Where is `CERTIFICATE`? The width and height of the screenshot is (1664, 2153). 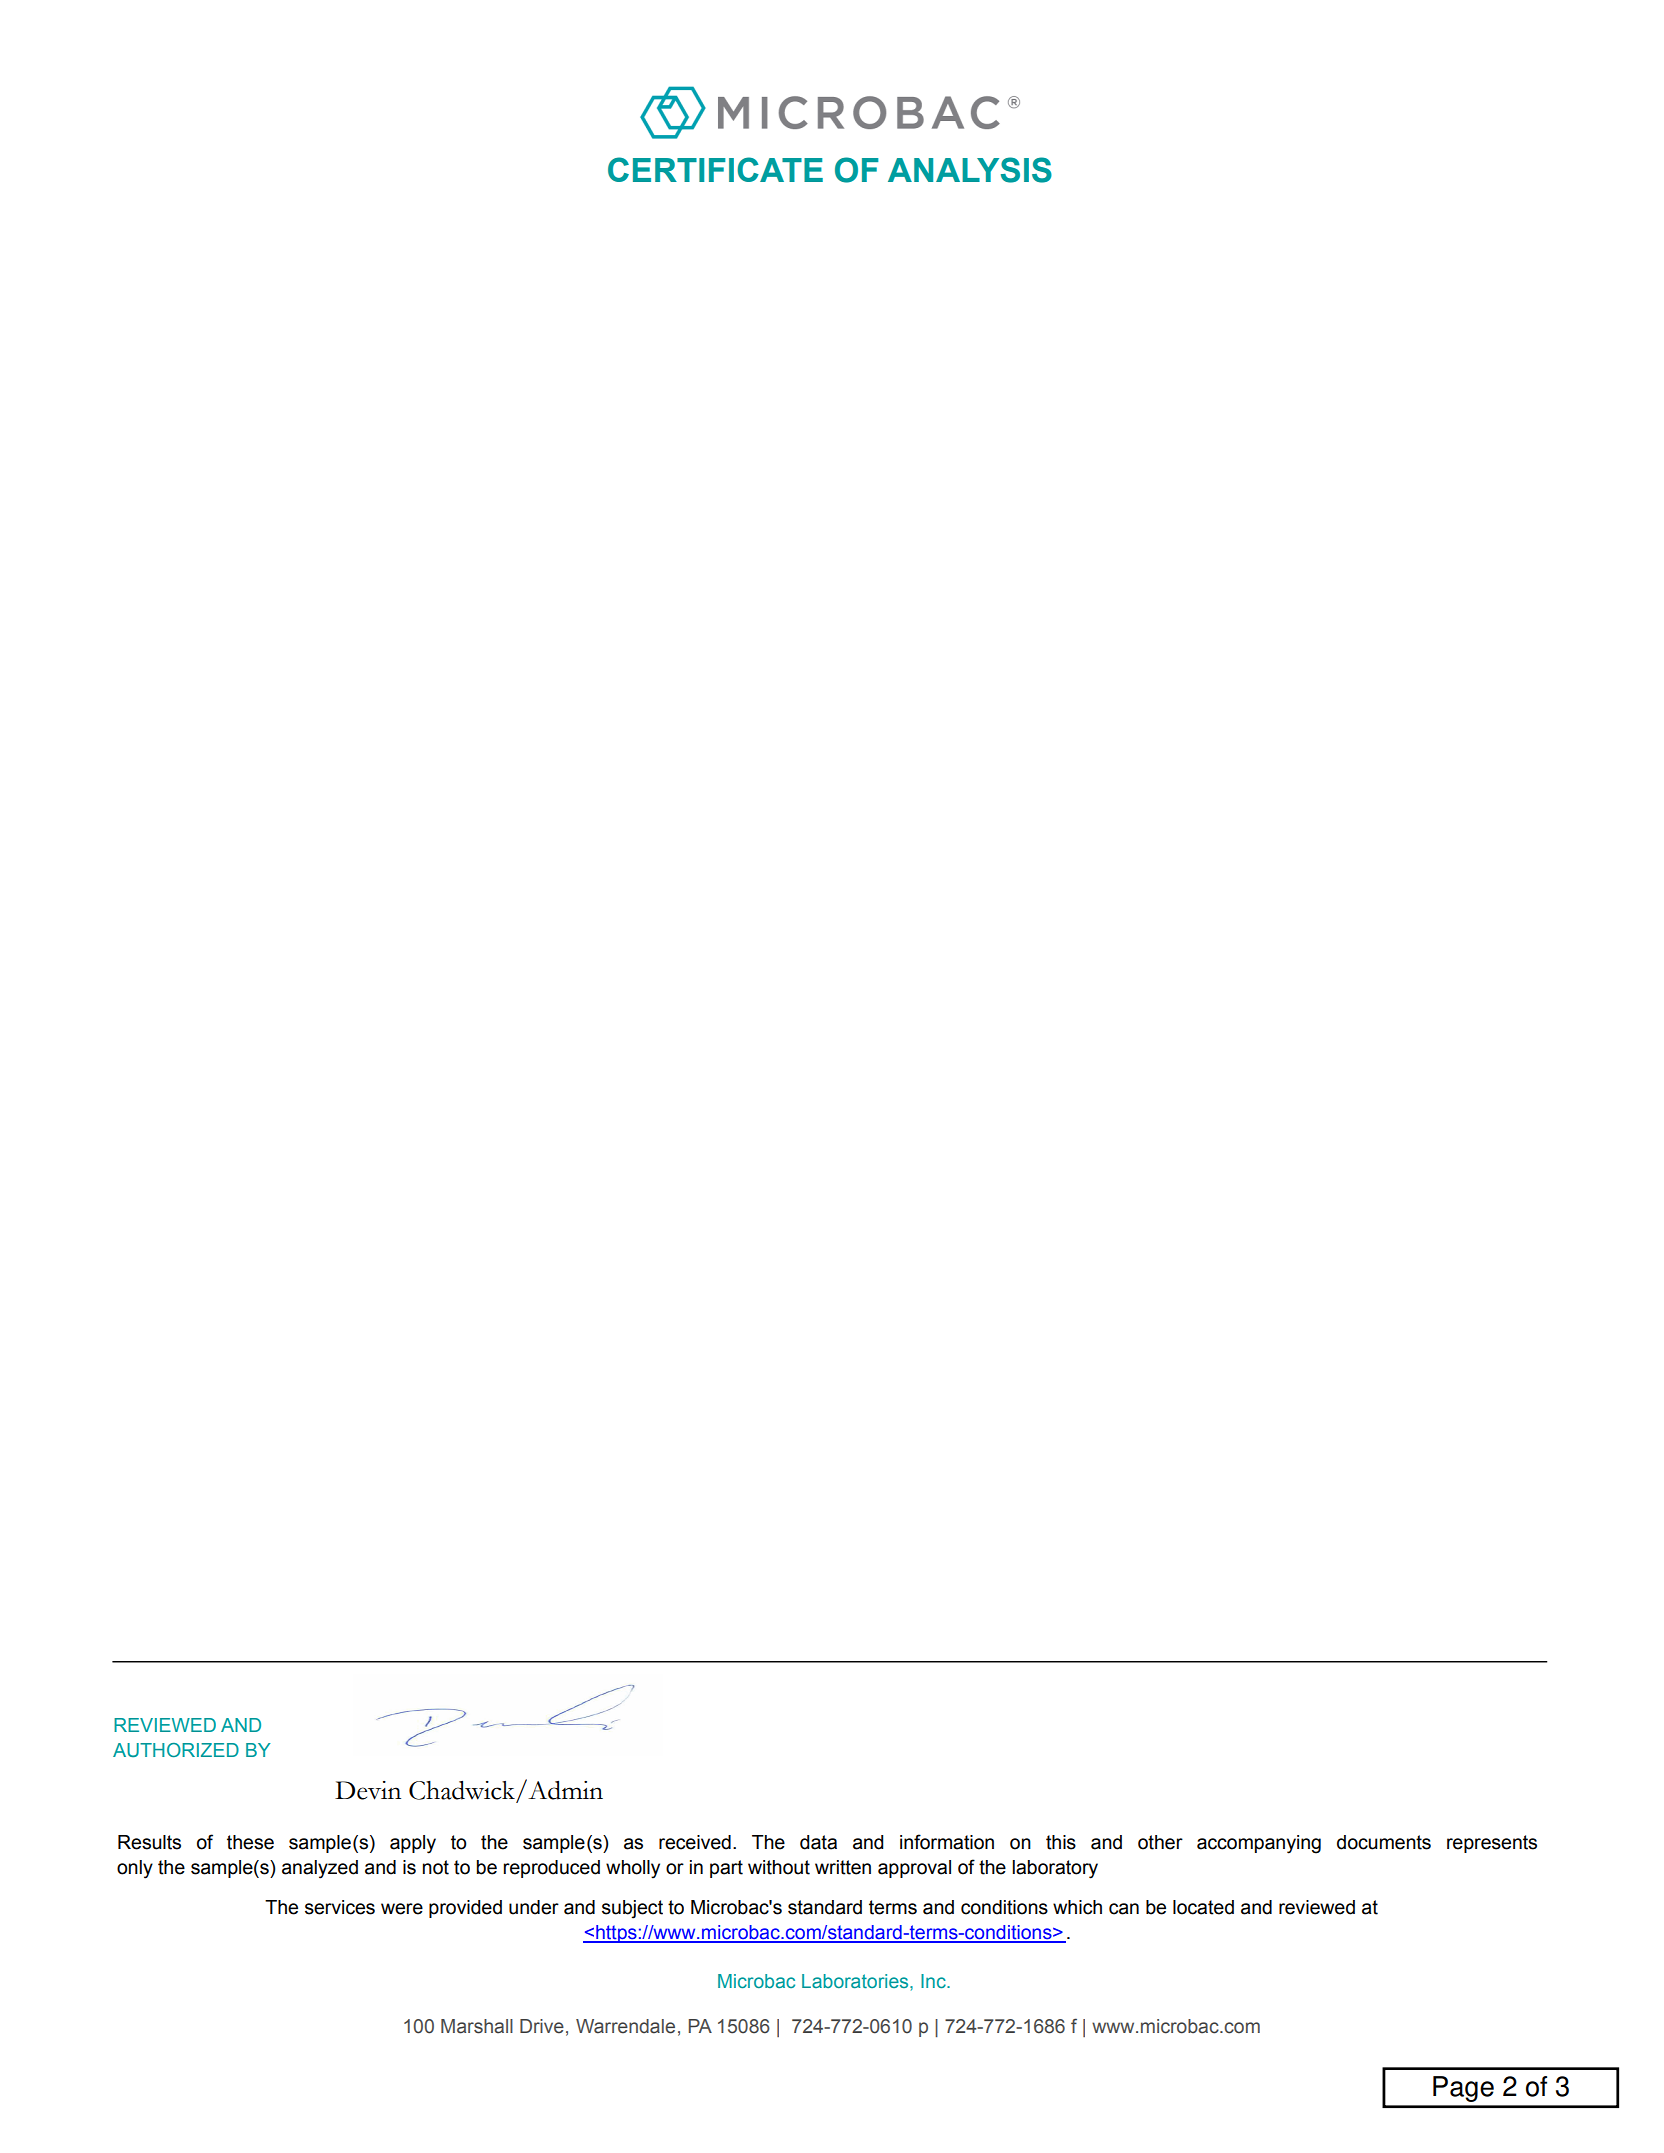
CERTIFICATE is located at coordinates (715, 169).
